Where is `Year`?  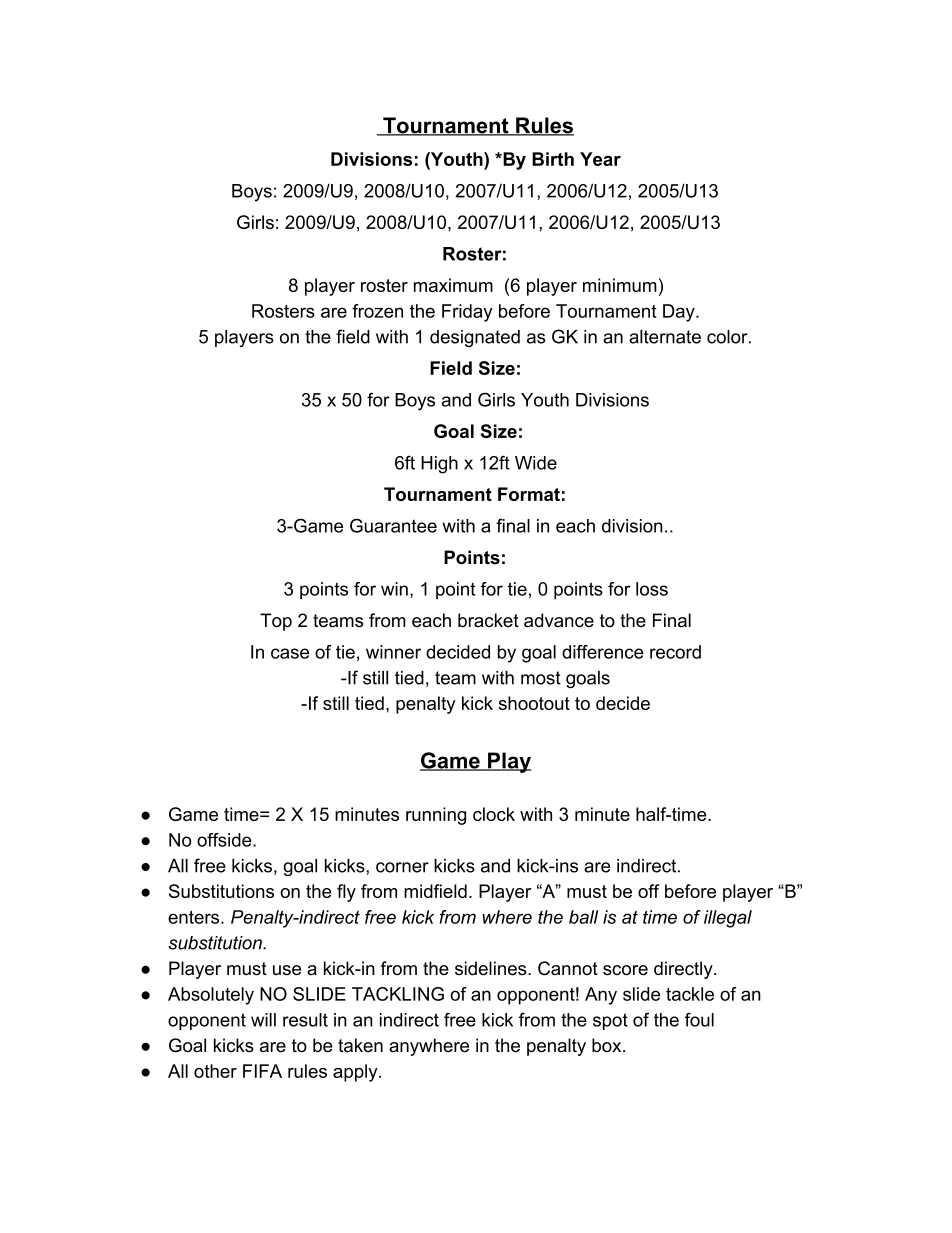
Year is located at coordinates (600, 159).
